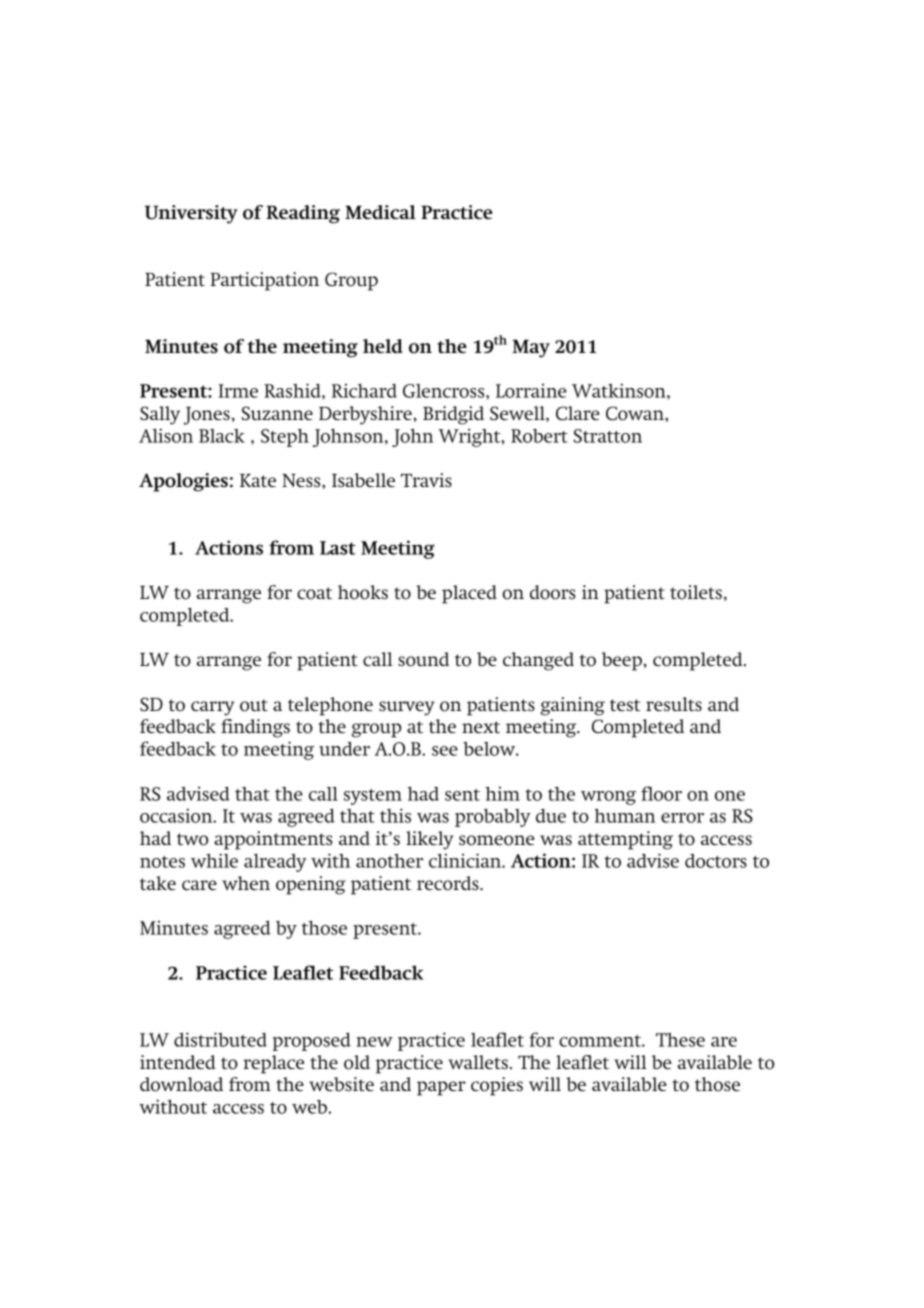 The image size is (924, 1308). Describe the element at coordinates (220, 1039) in the page. I see `distributed` at that location.
